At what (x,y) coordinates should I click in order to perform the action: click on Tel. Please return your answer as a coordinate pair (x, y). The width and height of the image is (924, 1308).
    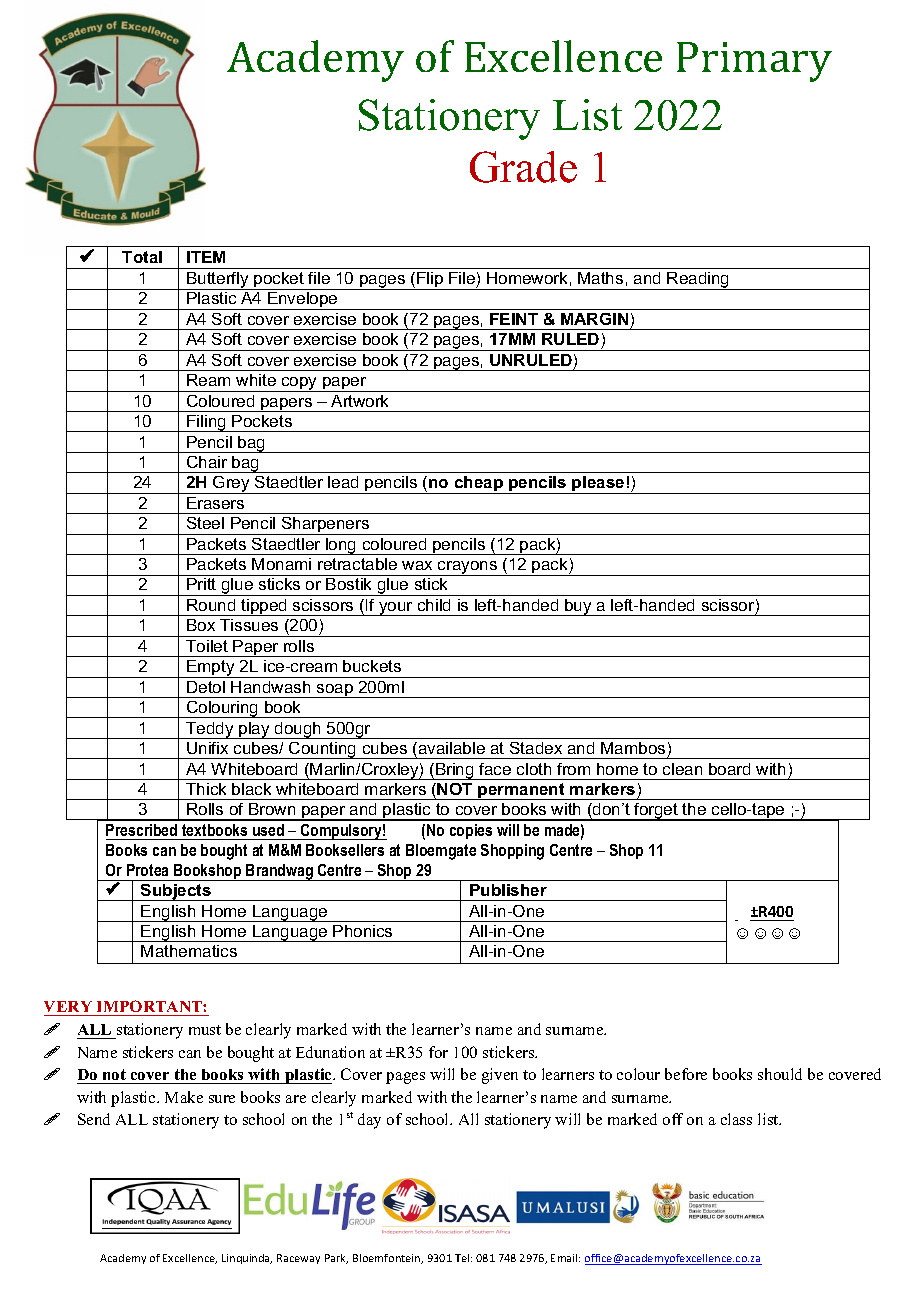
    Looking at the image, I should click on (463, 1258).
